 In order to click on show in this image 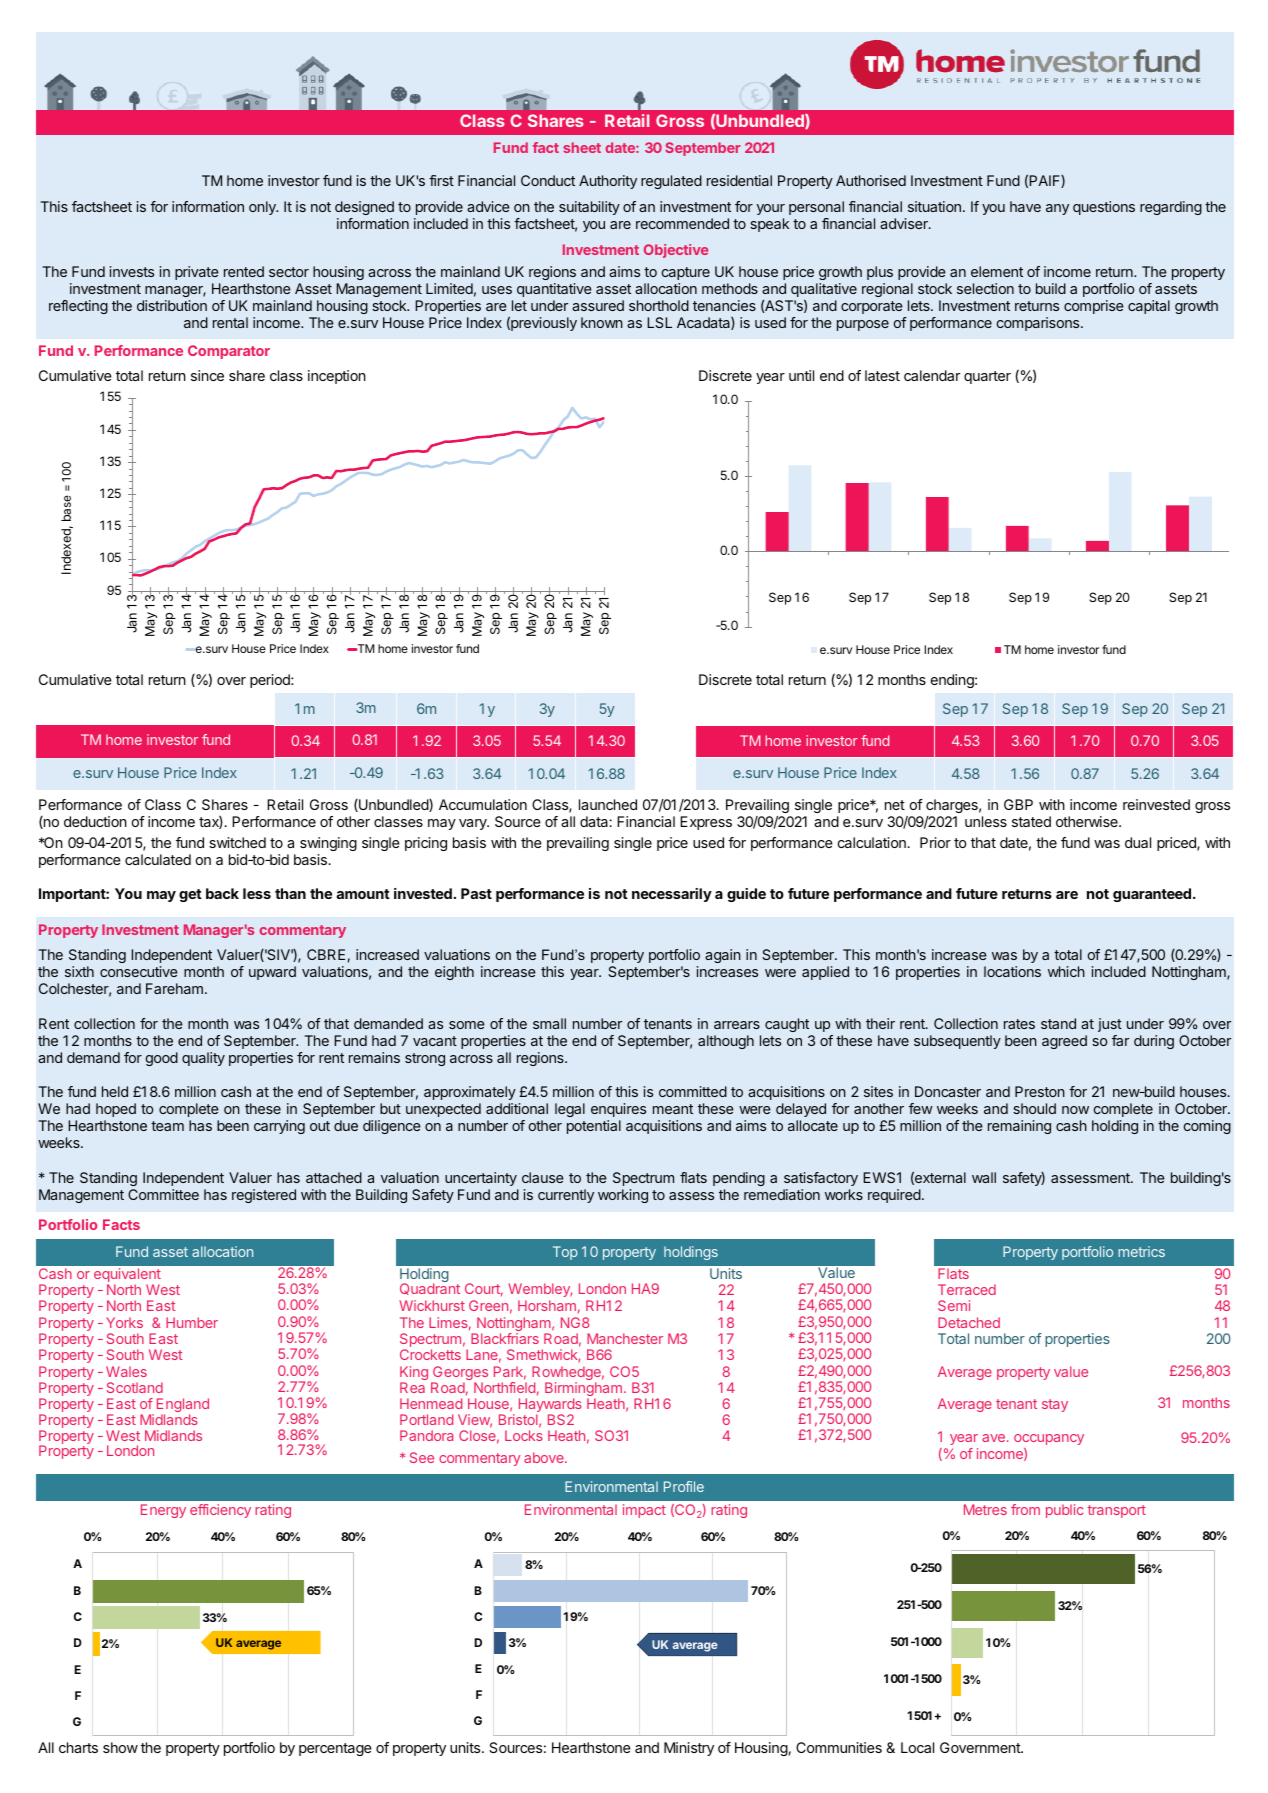, I will do `click(120, 1747)`.
